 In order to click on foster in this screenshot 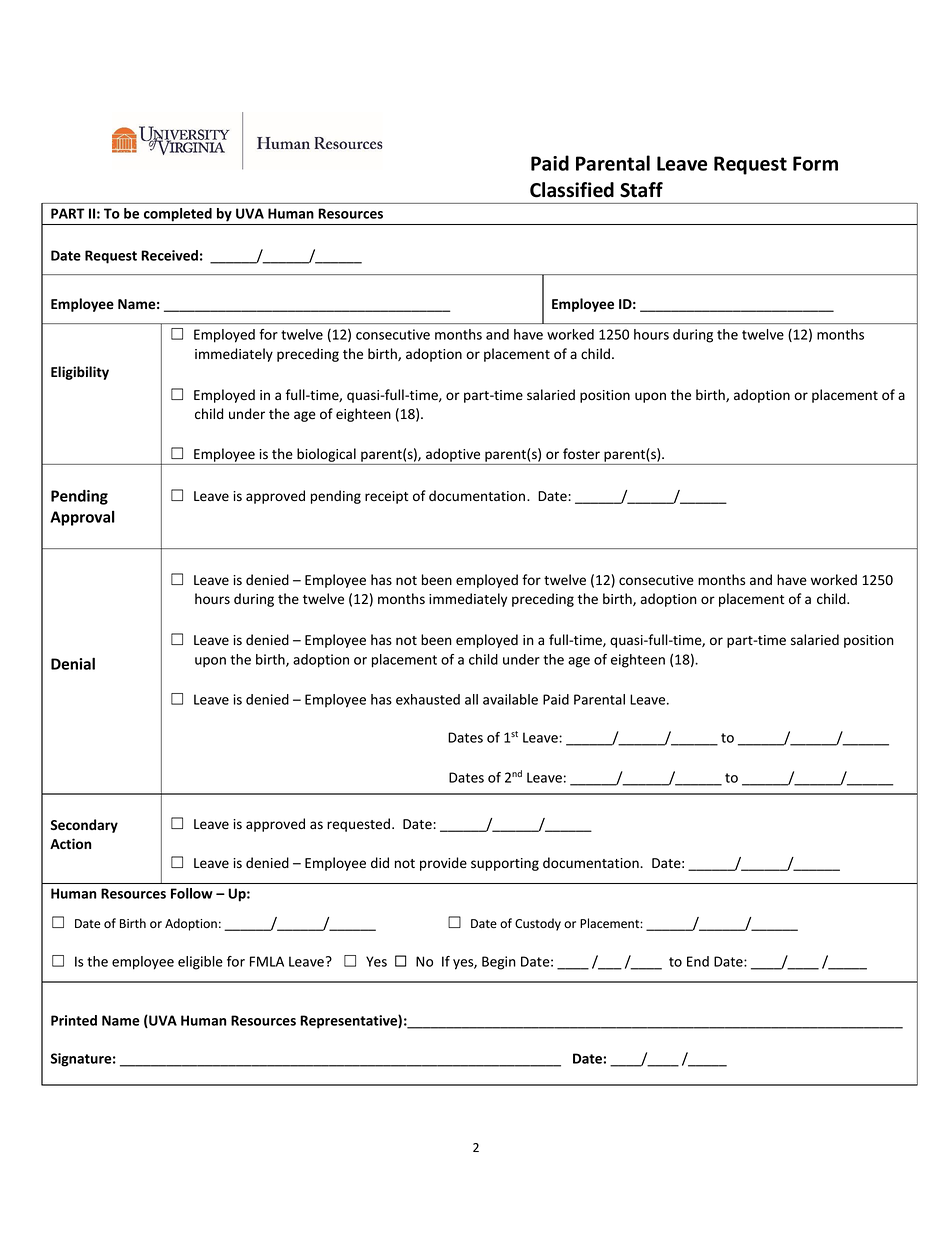, I will do `click(581, 454)`.
